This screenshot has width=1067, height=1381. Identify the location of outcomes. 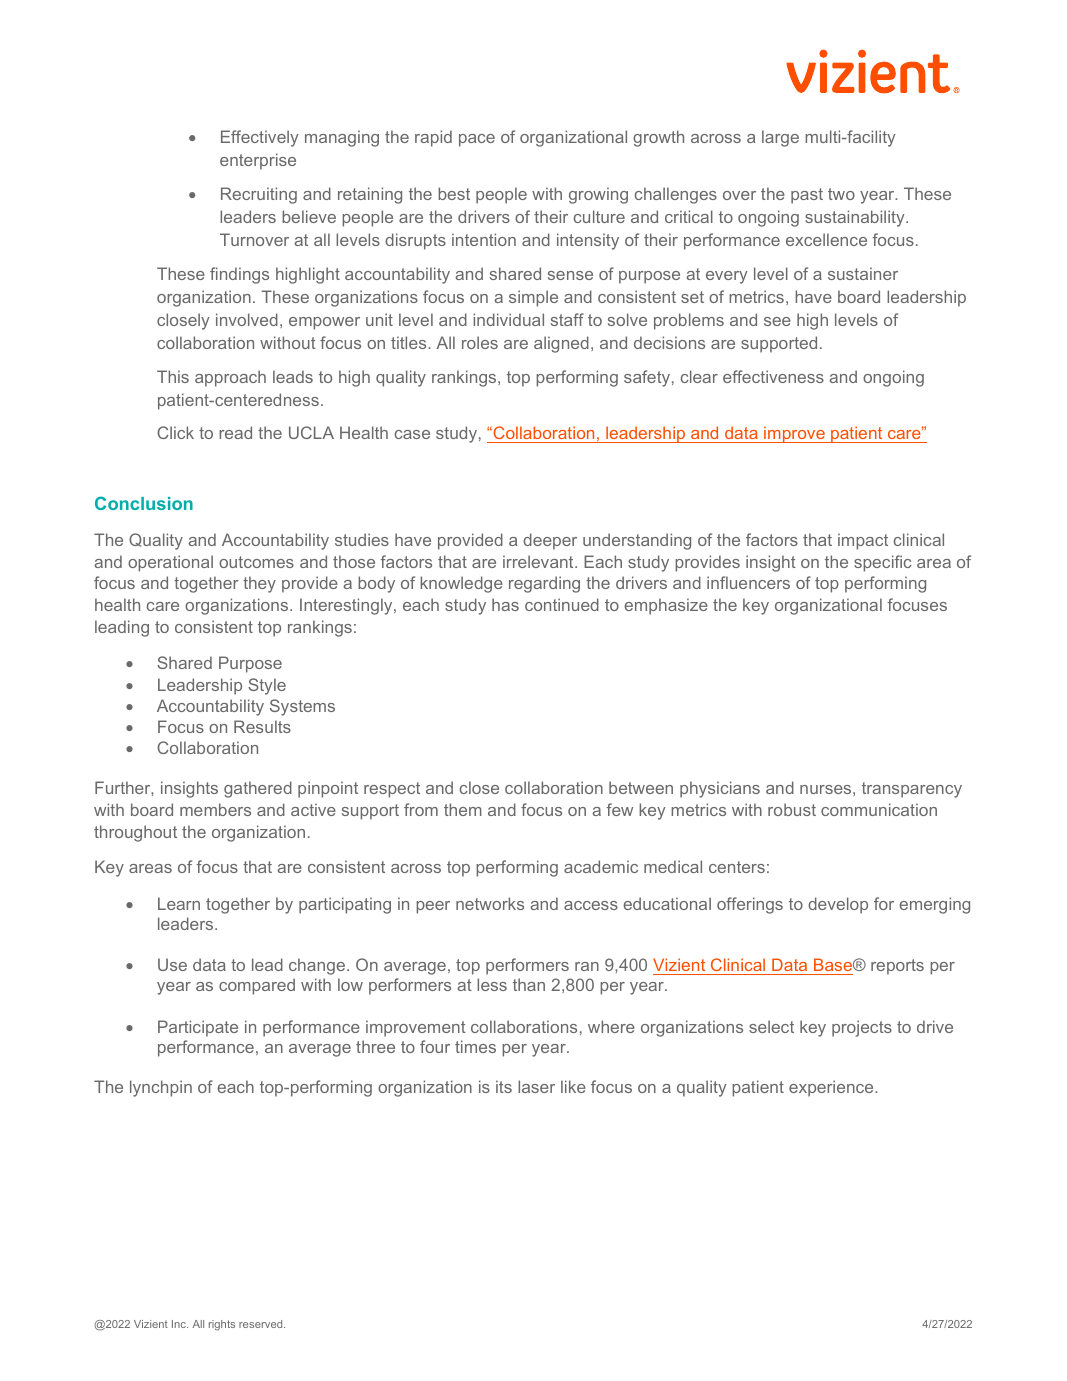
(256, 562).
